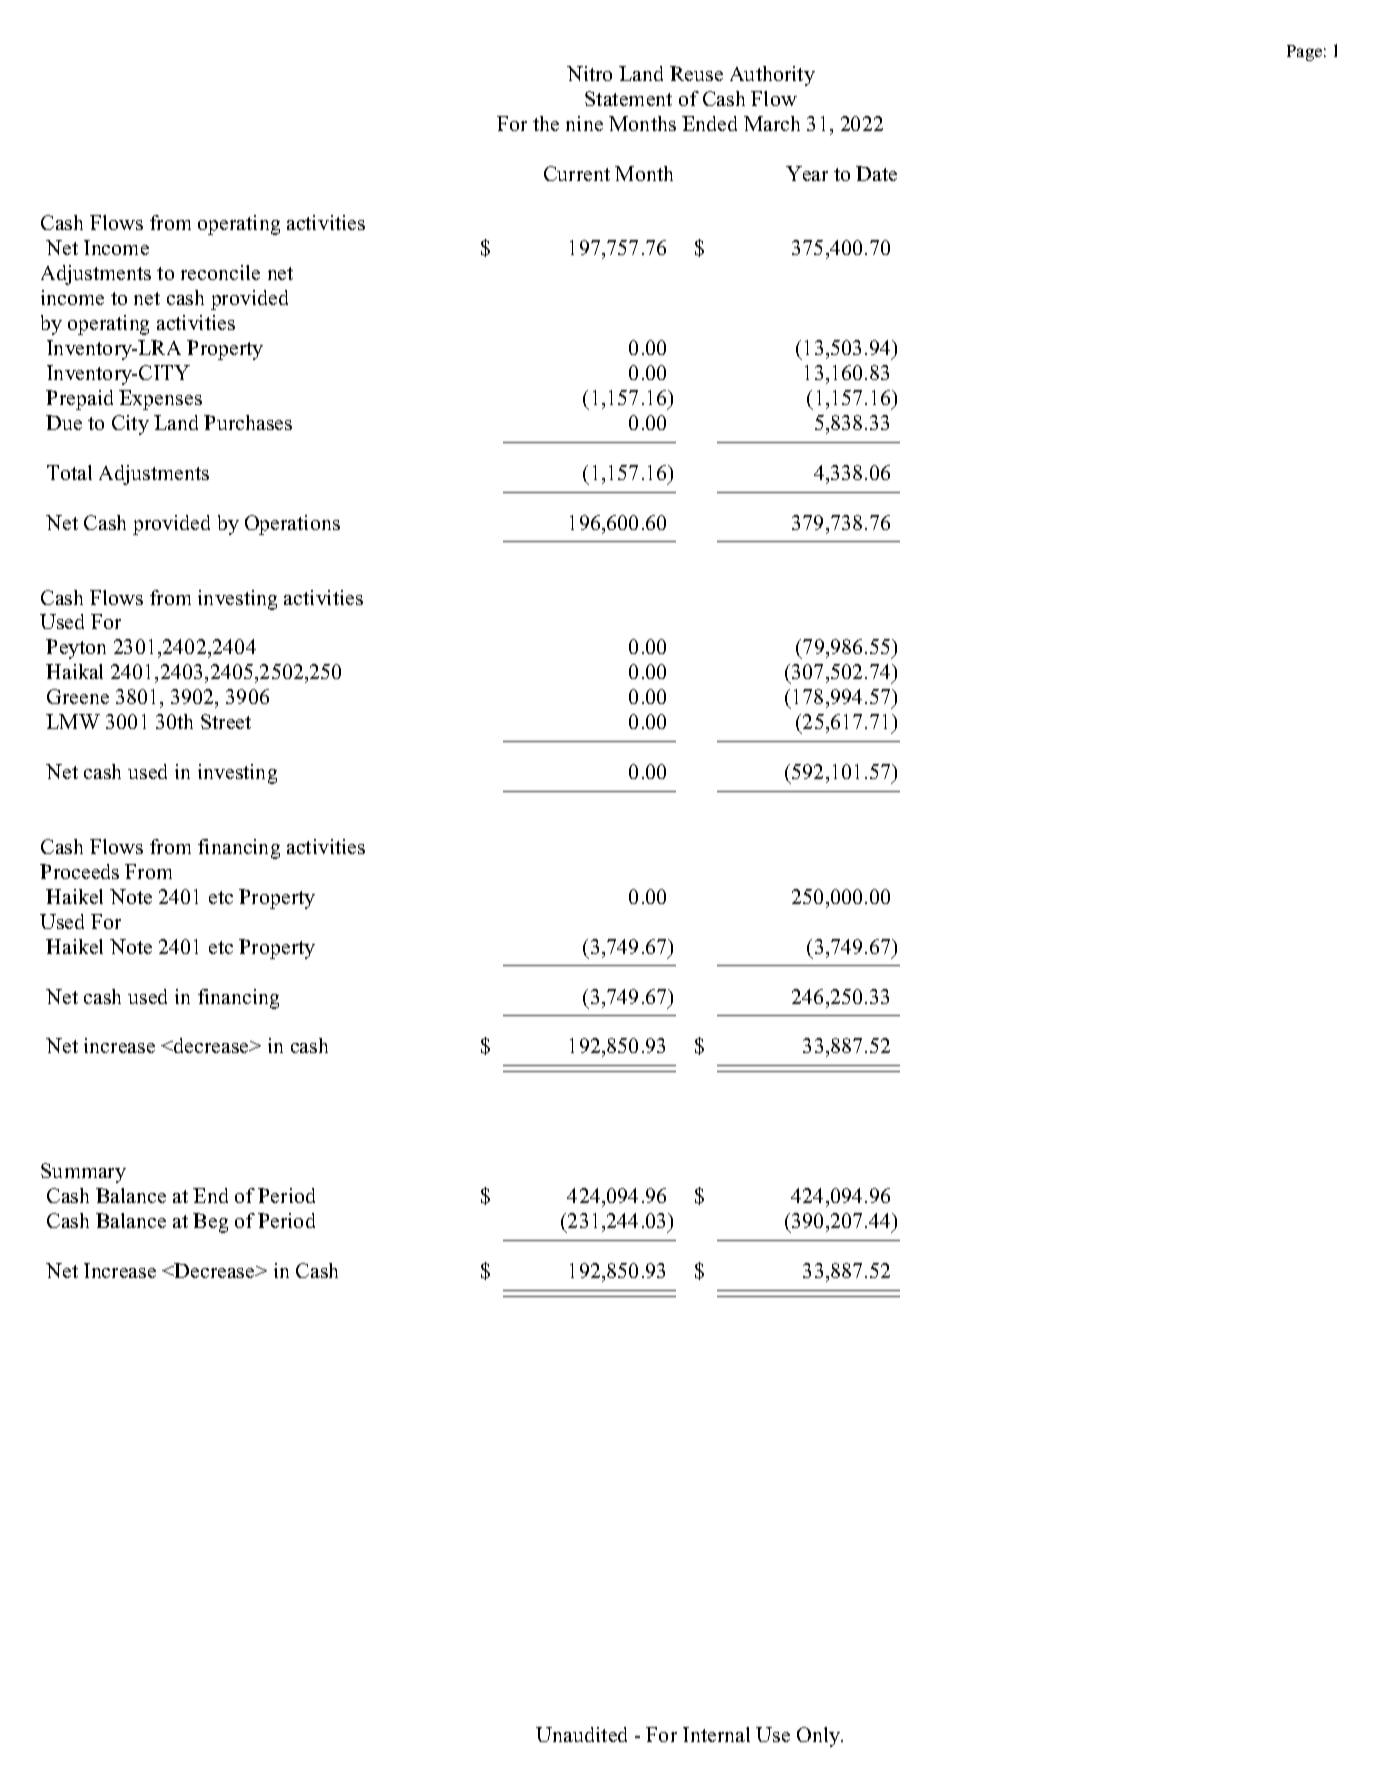 This document has width=1382, height=1789. Describe the element at coordinates (709, 123) in the document. I see `Ended` at that location.
